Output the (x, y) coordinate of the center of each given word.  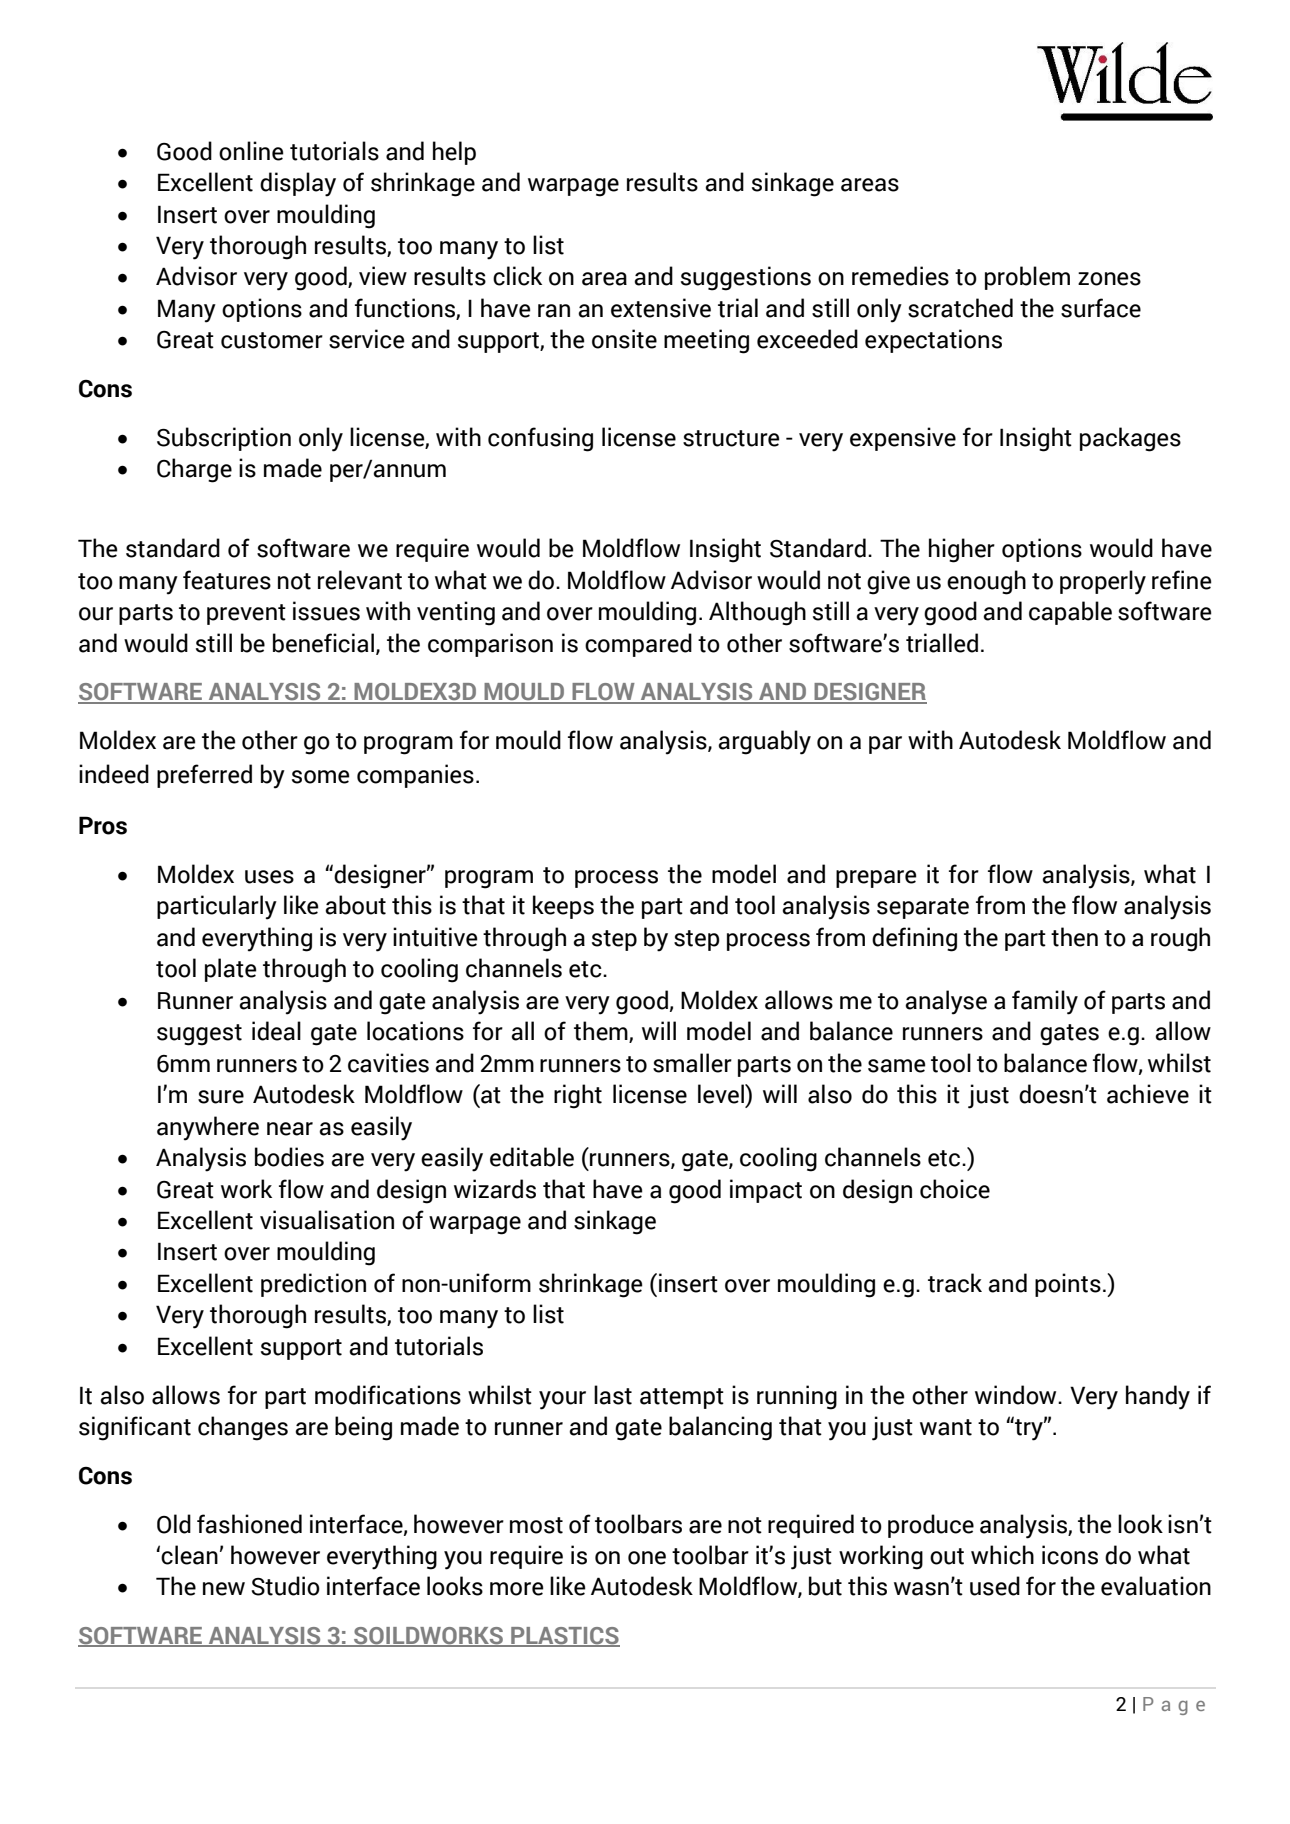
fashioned (249, 1524)
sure (221, 1097)
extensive (661, 308)
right (578, 1096)
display (298, 184)
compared (638, 645)
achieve (1148, 1094)
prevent (246, 614)
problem (1027, 278)
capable (1070, 613)
